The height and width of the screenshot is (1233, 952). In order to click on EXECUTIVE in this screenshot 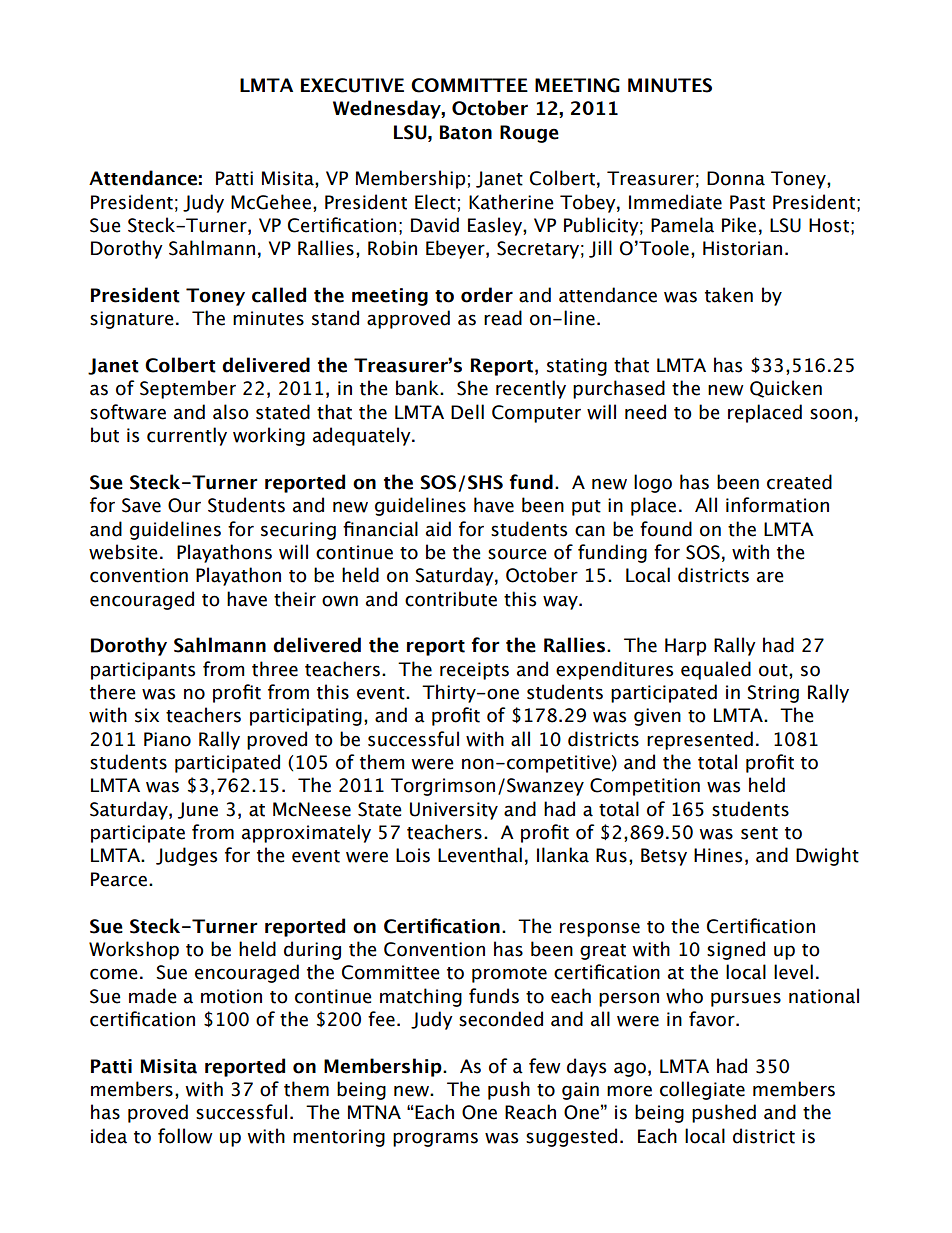, I will do `click(352, 85)`.
